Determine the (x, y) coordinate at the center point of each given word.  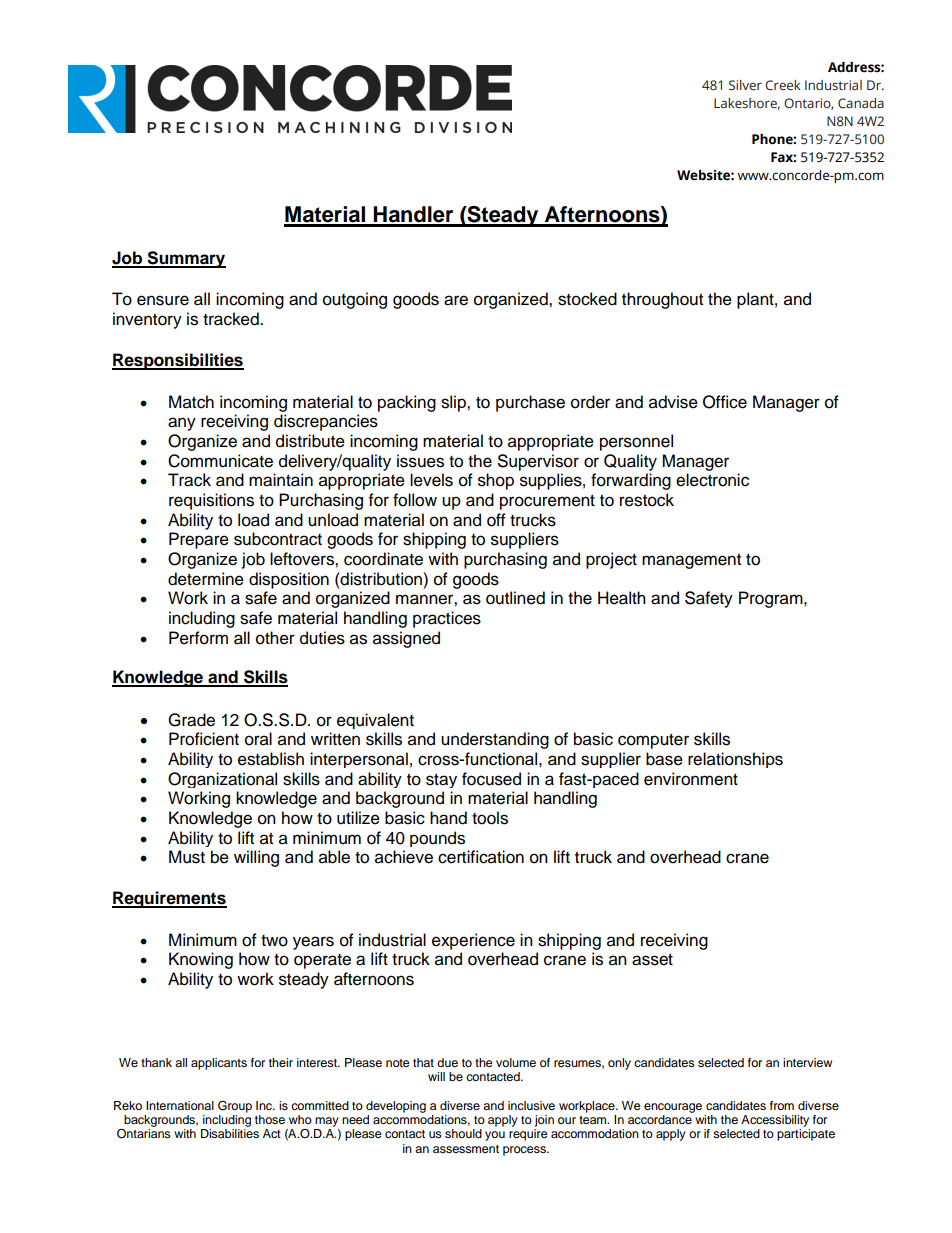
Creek (783, 85)
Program (772, 599)
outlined (515, 598)
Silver (745, 85)
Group (235, 1106)
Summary (186, 259)
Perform (198, 638)
